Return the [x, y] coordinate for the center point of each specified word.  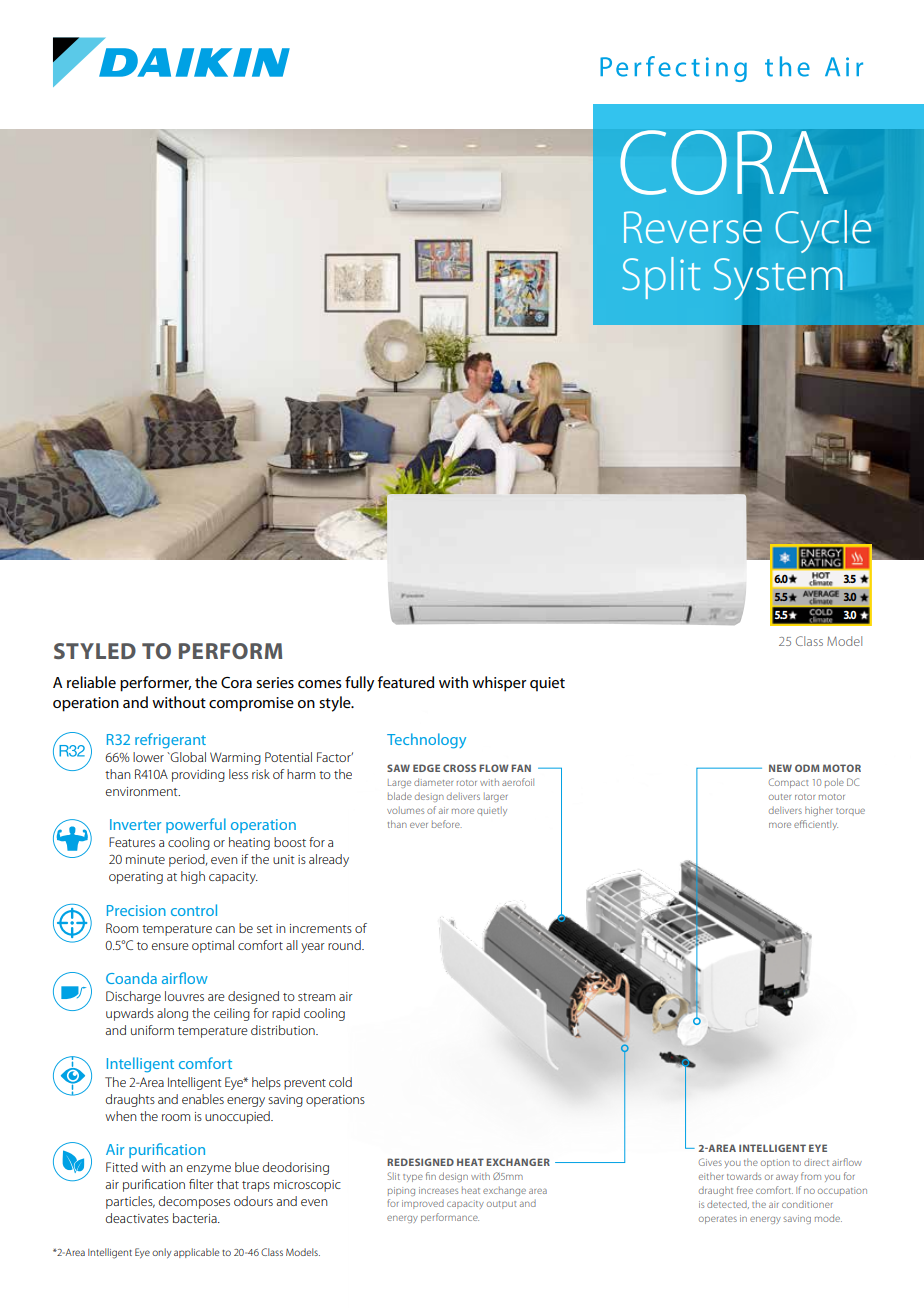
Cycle [823, 231]
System [778, 279]
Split [661, 278]
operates [718, 1220]
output [501, 1205]
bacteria [196, 1218]
